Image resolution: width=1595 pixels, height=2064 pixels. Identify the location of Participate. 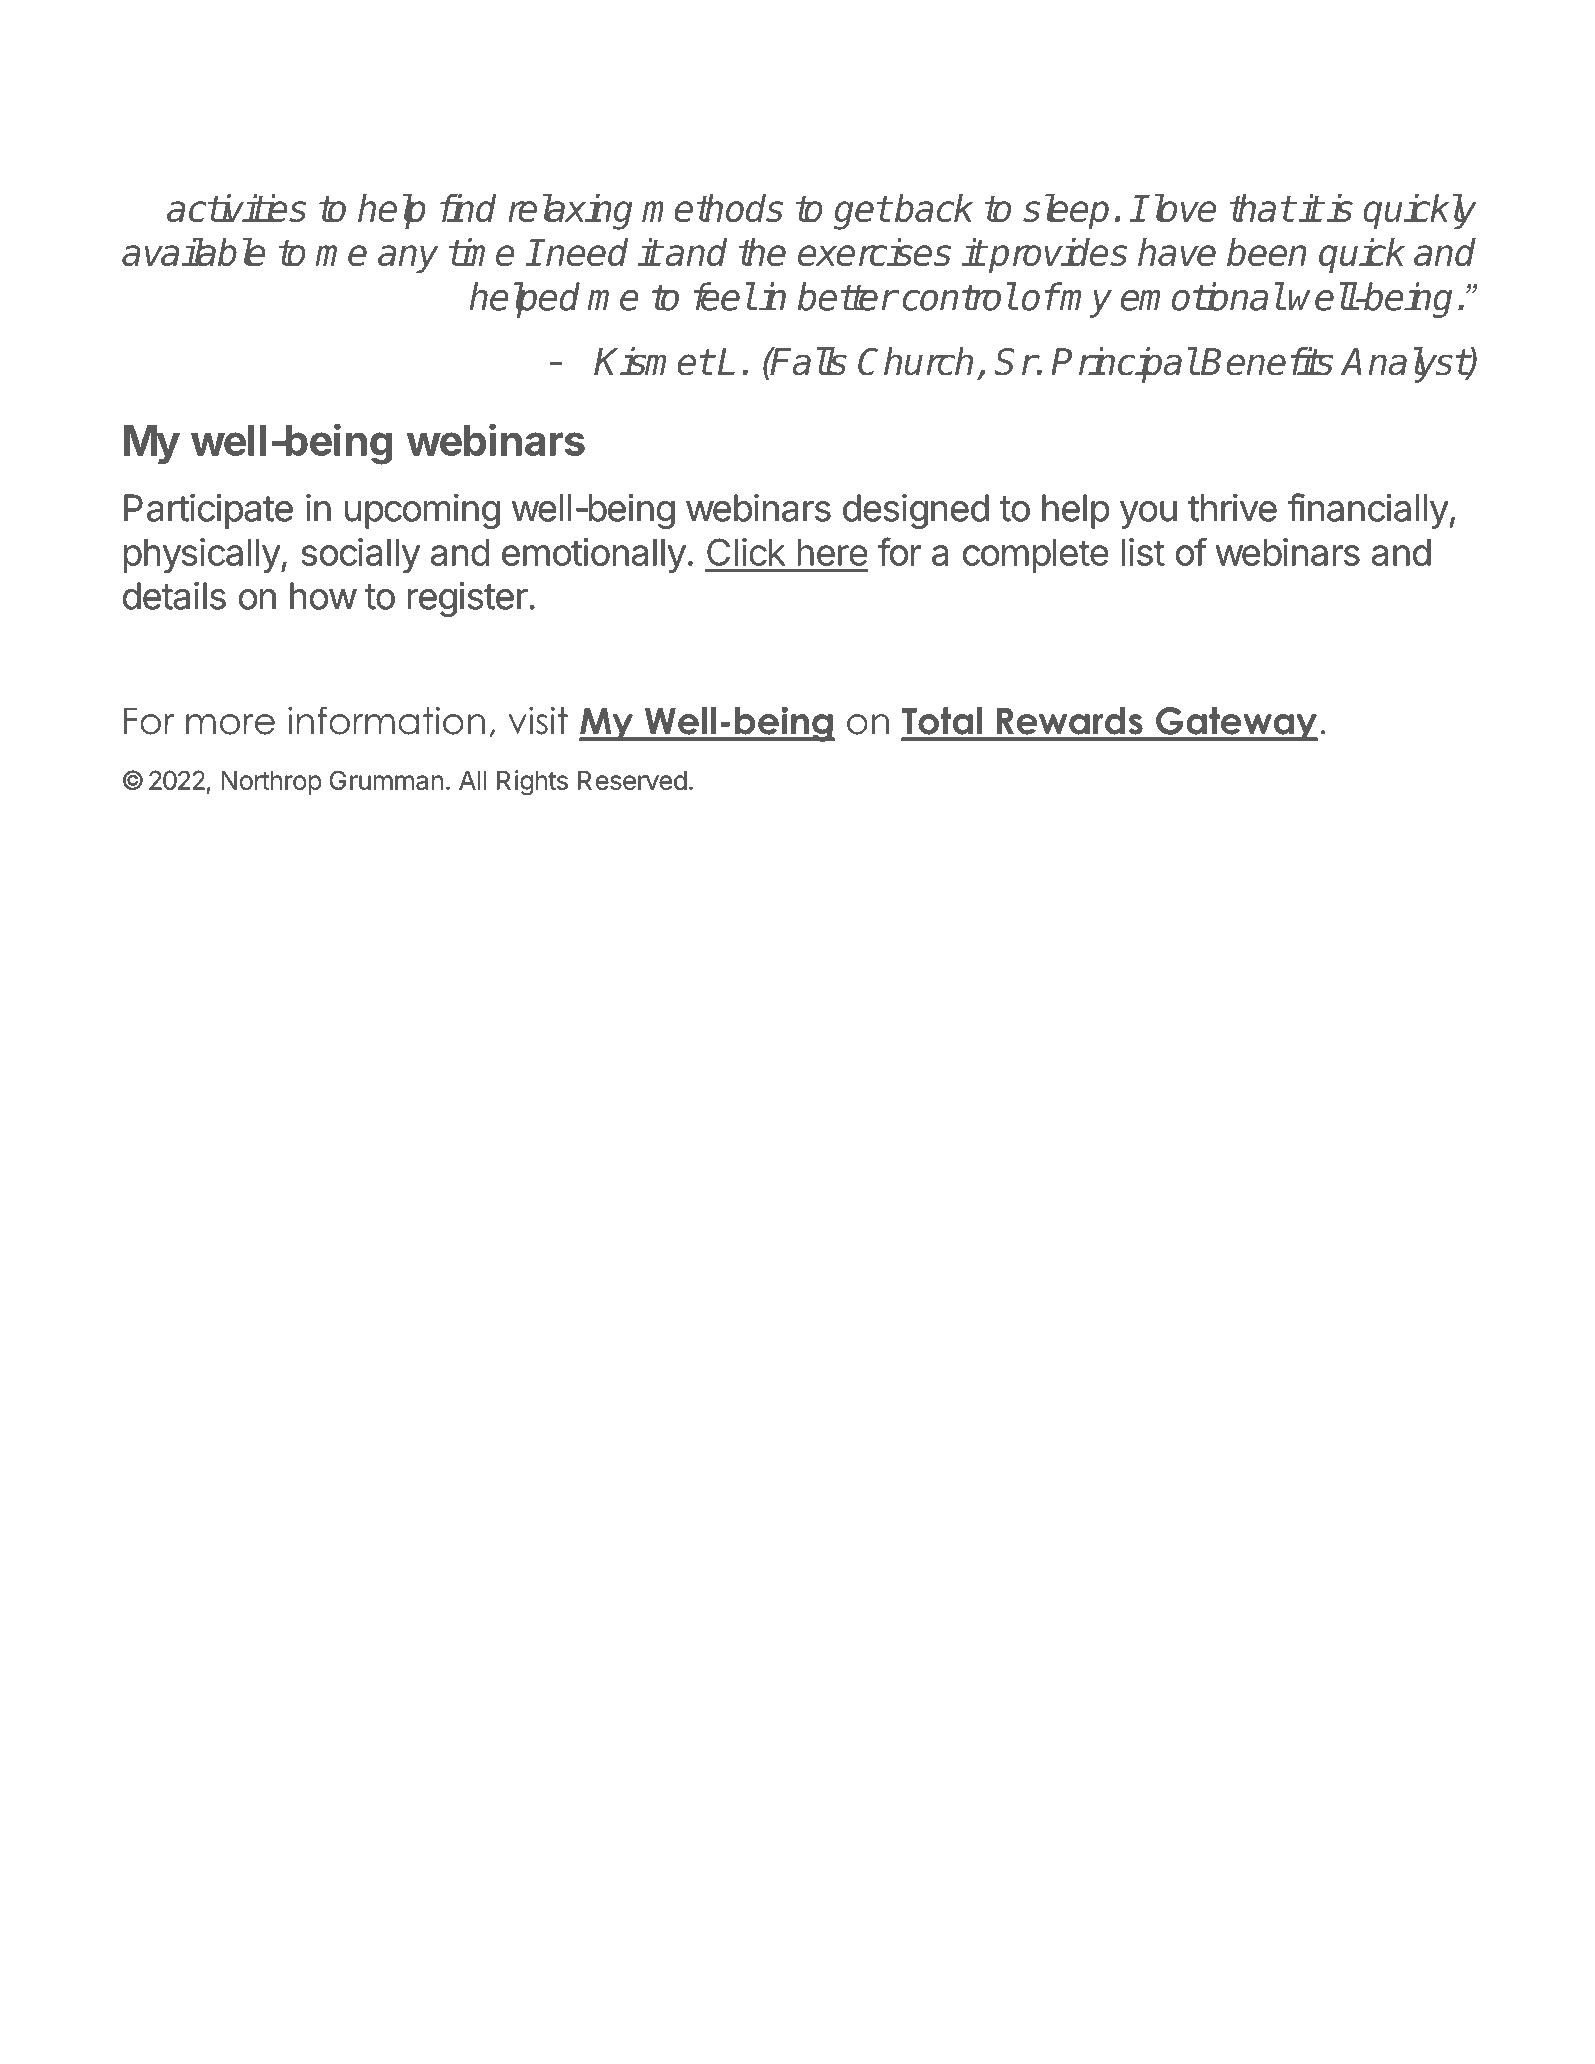
(208, 511).
